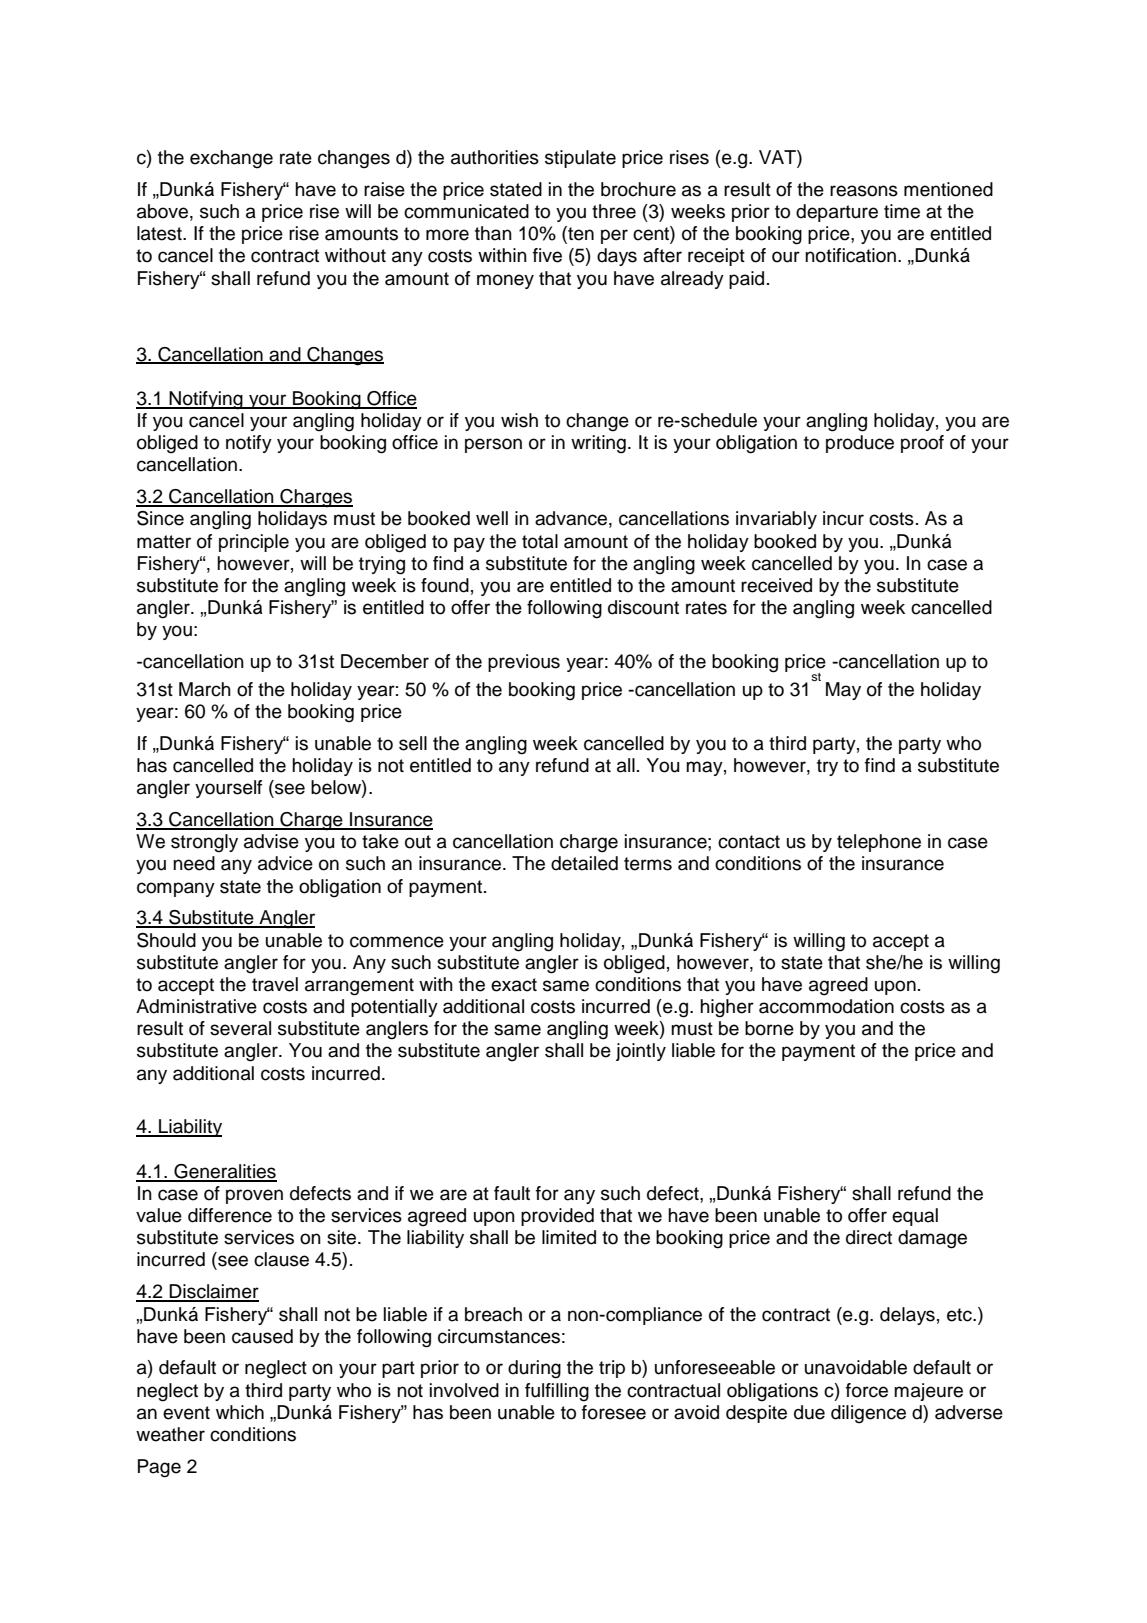 Image resolution: width=1147 pixels, height=1623 pixels. Describe the element at coordinates (584, 863) in the screenshot. I see `detailed` at that location.
